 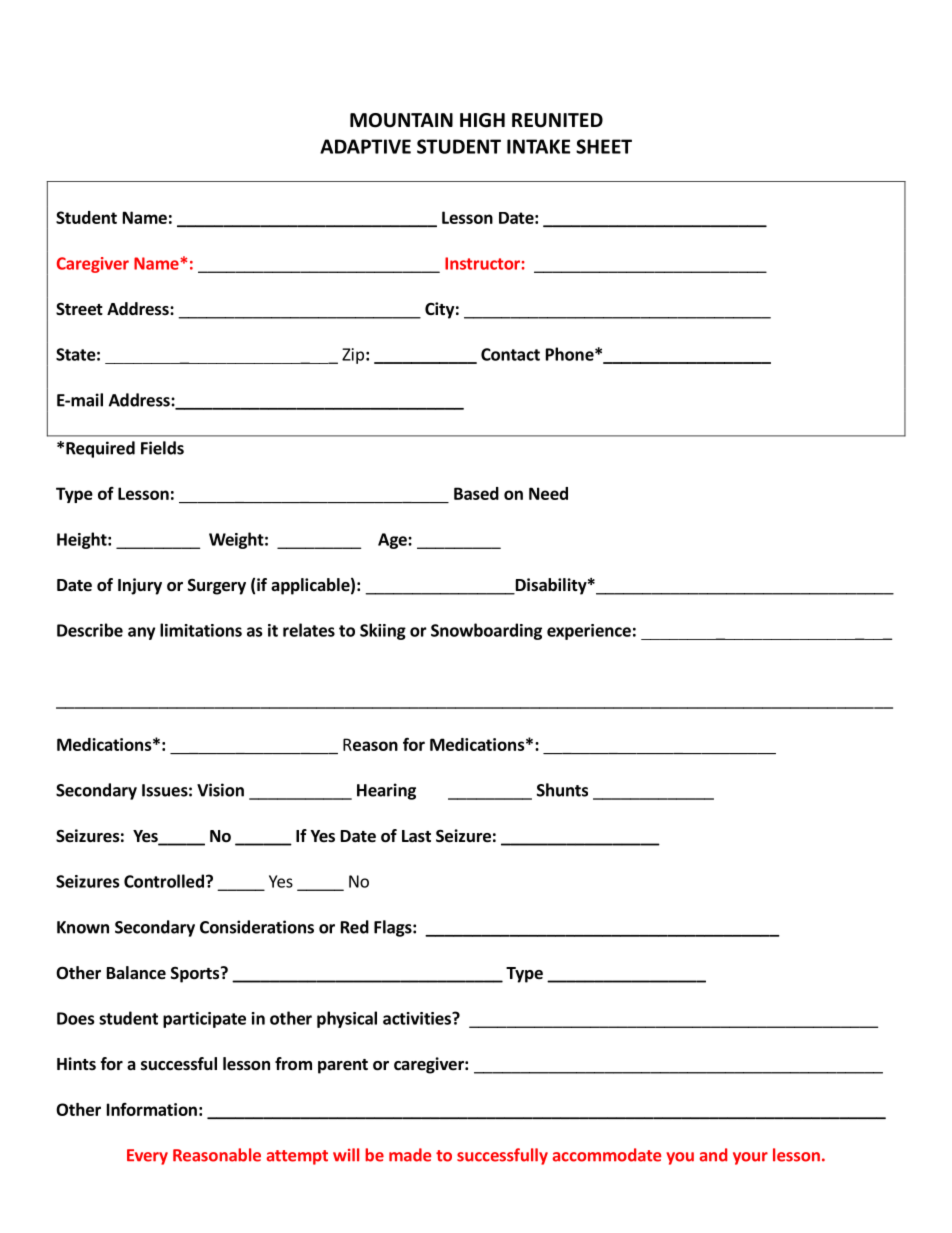 What do you see at coordinates (604, 146) in the screenshot?
I see `SHEET` at bounding box center [604, 146].
